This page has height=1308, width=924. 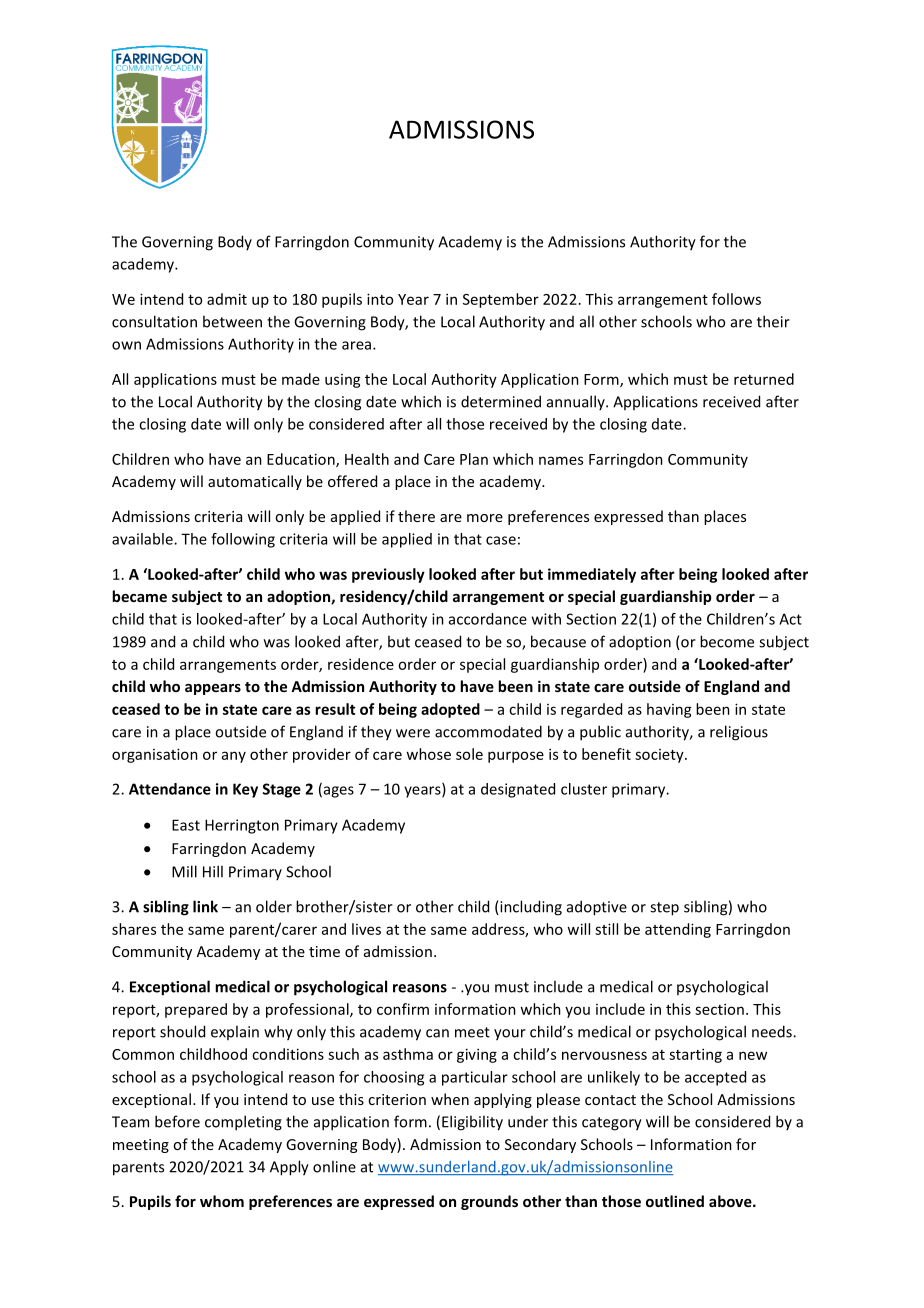 What do you see at coordinates (222, 1201) in the page?
I see `whom` at bounding box center [222, 1201].
